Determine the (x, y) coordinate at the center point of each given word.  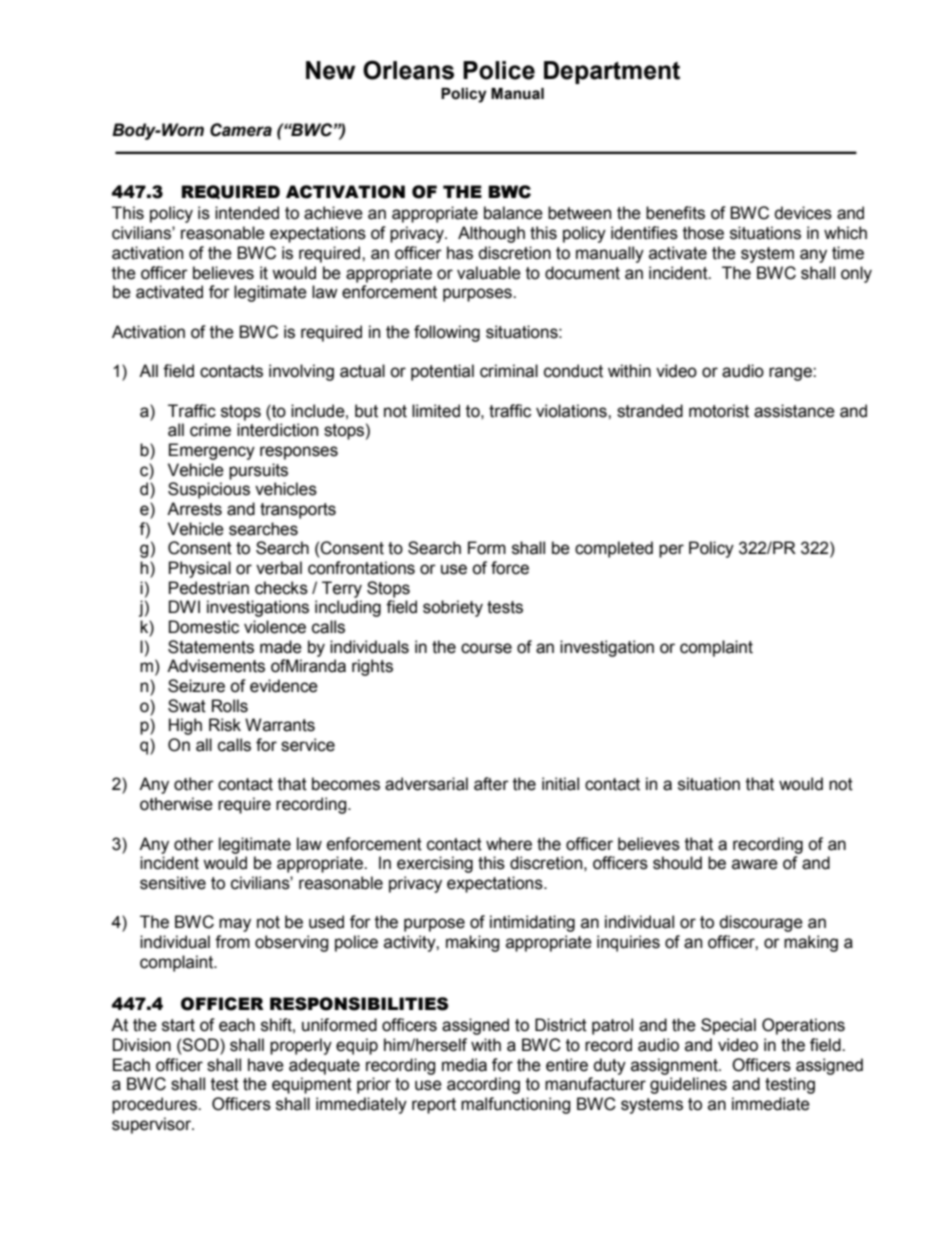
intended (247, 213)
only (856, 274)
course (486, 648)
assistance (794, 411)
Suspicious (209, 490)
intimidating (532, 923)
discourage (761, 923)
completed (614, 549)
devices (803, 213)
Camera (241, 130)
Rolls (230, 706)
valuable (489, 273)
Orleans (408, 70)
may (235, 925)
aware (755, 864)
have (266, 1065)
